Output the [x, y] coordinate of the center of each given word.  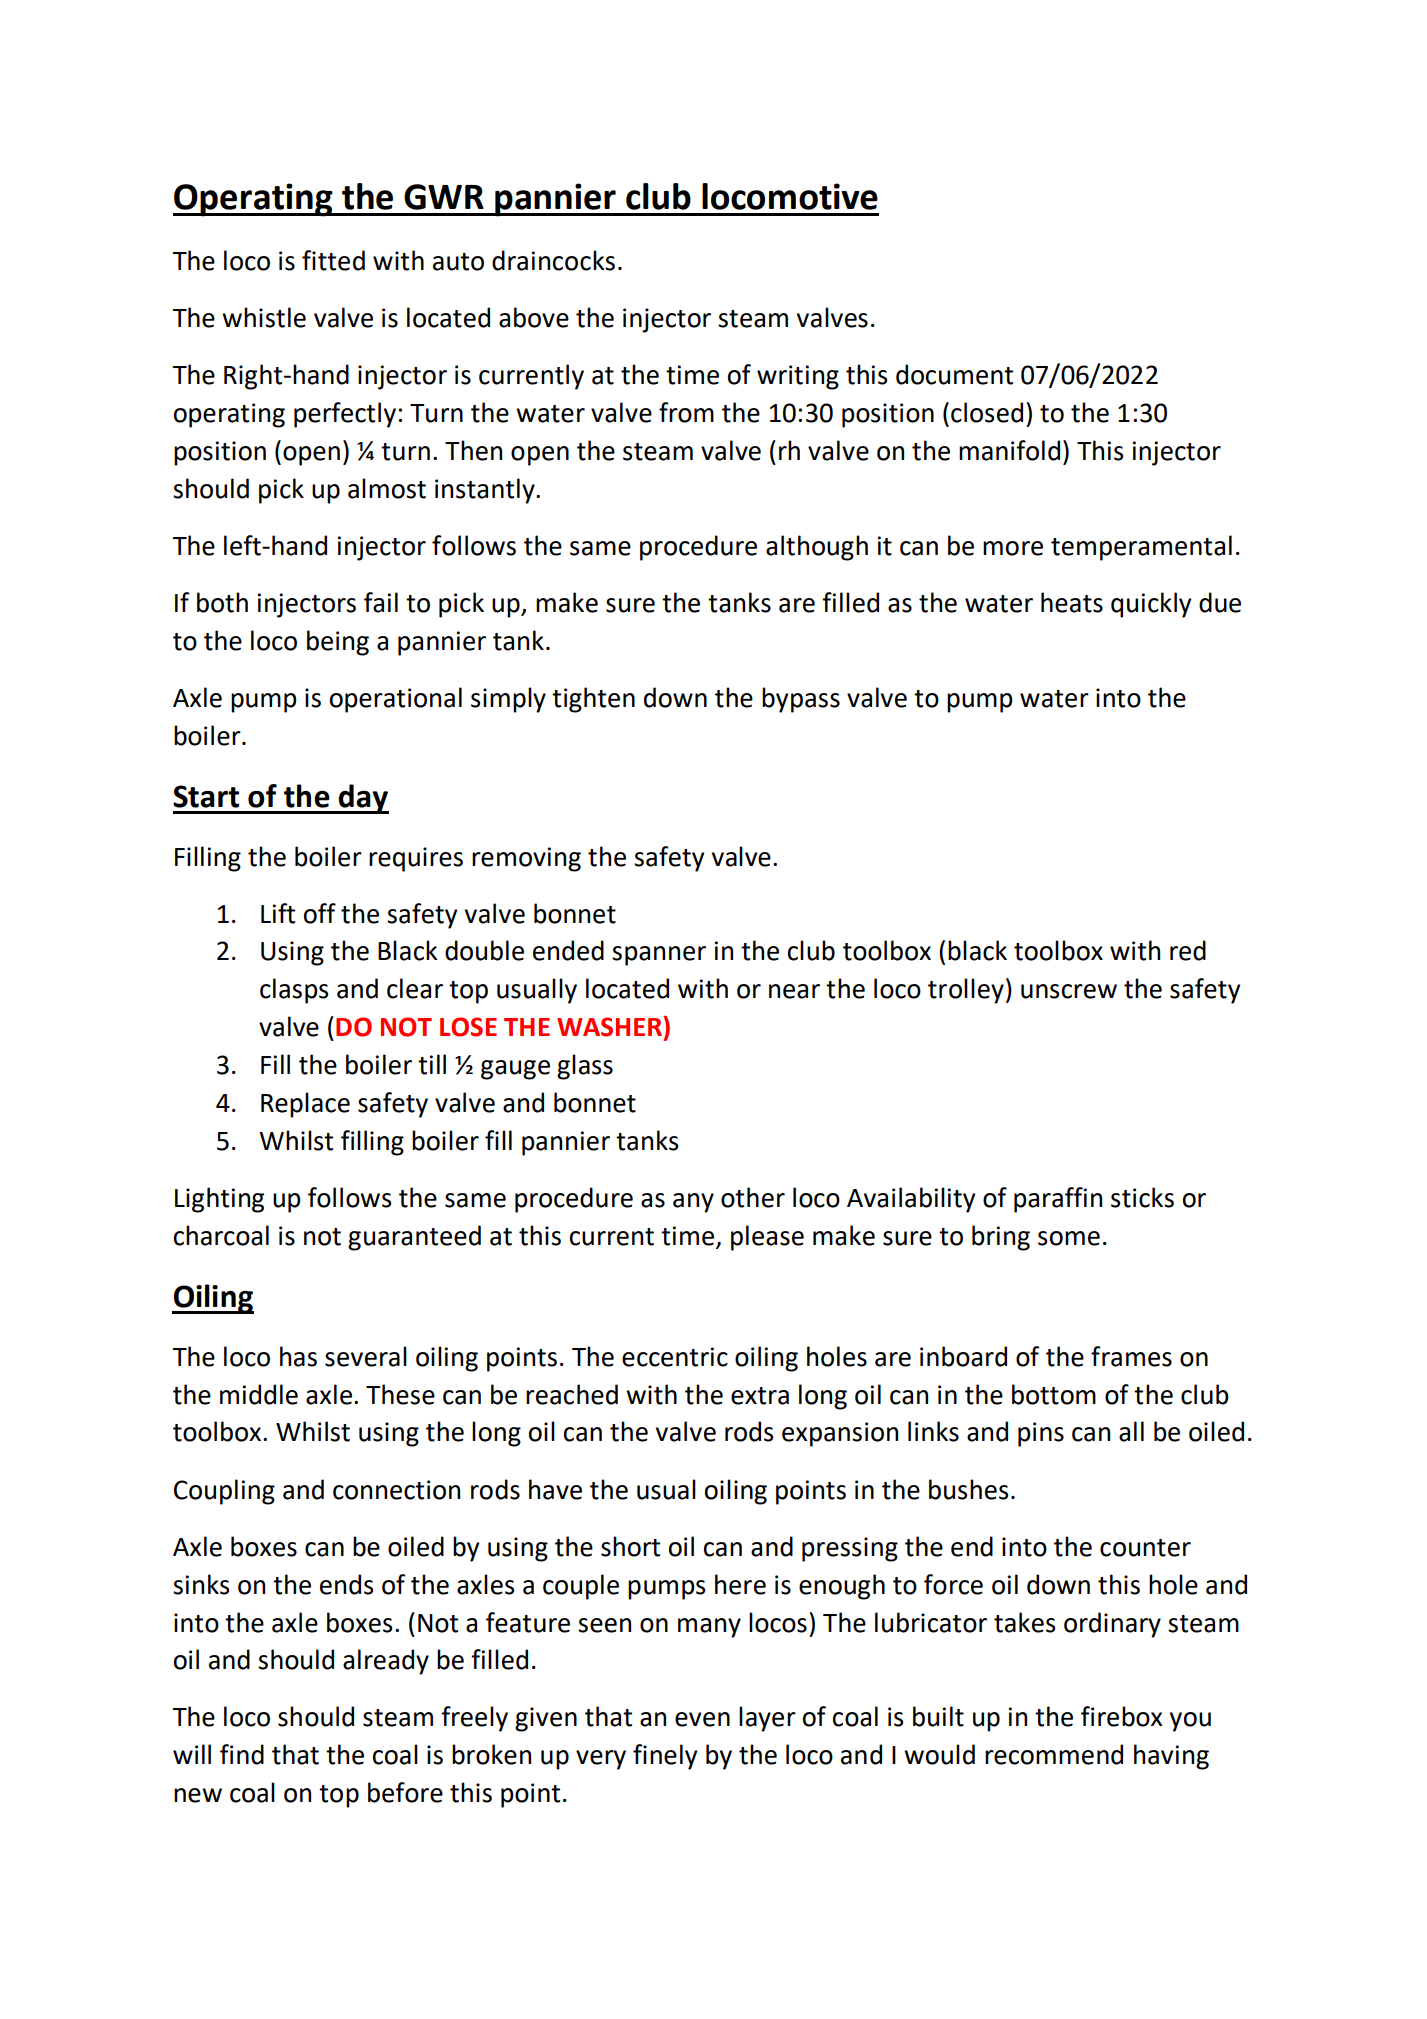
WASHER [610, 1026]
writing [798, 377]
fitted [333, 260]
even [702, 1719]
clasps [294, 991]
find [242, 1754]
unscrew [1069, 991]
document [954, 374]
